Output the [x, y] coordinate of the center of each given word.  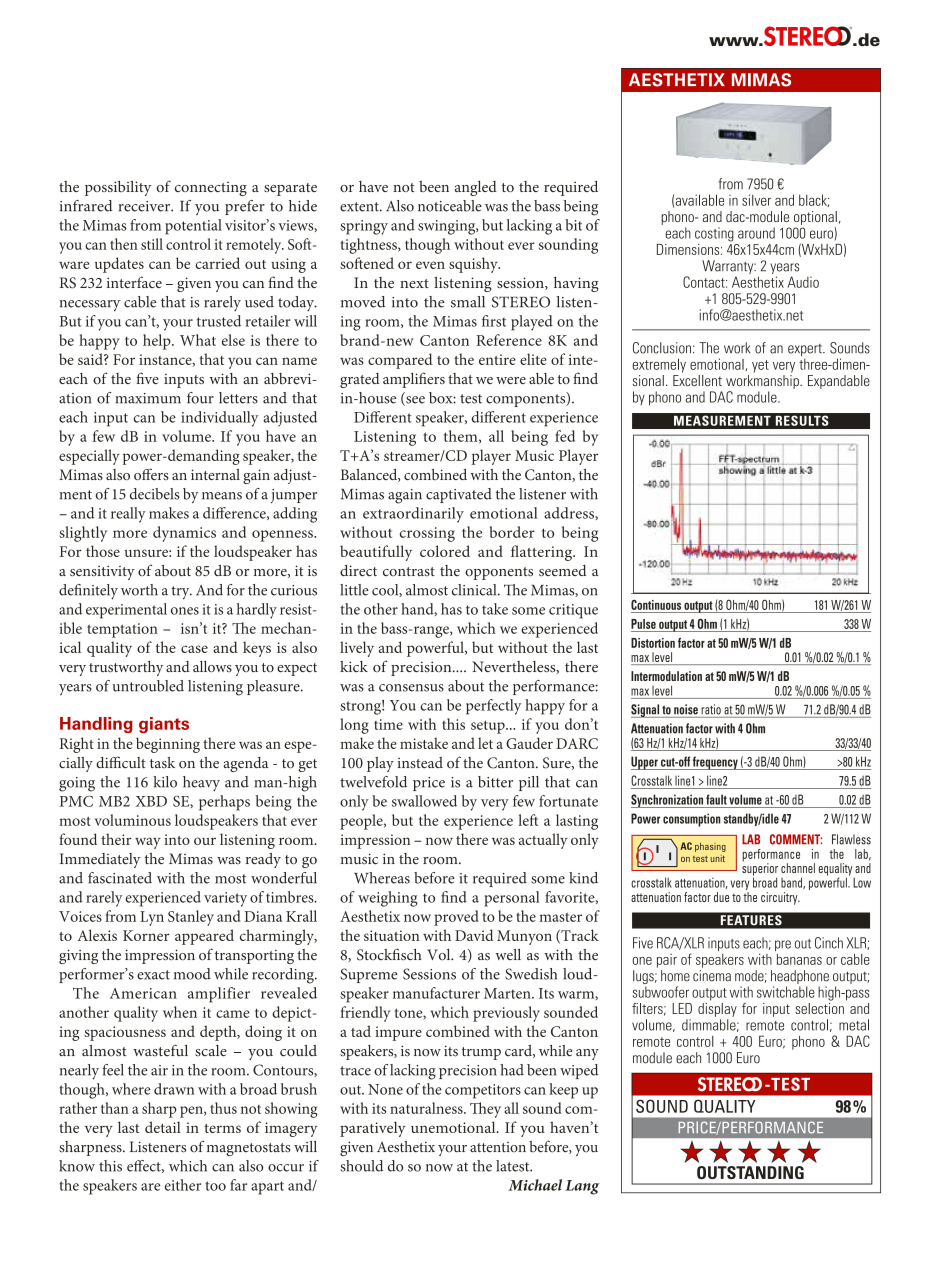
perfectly [493, 707]
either [183, 1185]
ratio [711, 709]
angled [476, 188]
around [756, 233]
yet [760, 366]
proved [456, 918]
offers [151, 474]
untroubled [148, 686]
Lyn [152, 918]
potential [193, 227]
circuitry [780, 898]
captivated [459, 495]
